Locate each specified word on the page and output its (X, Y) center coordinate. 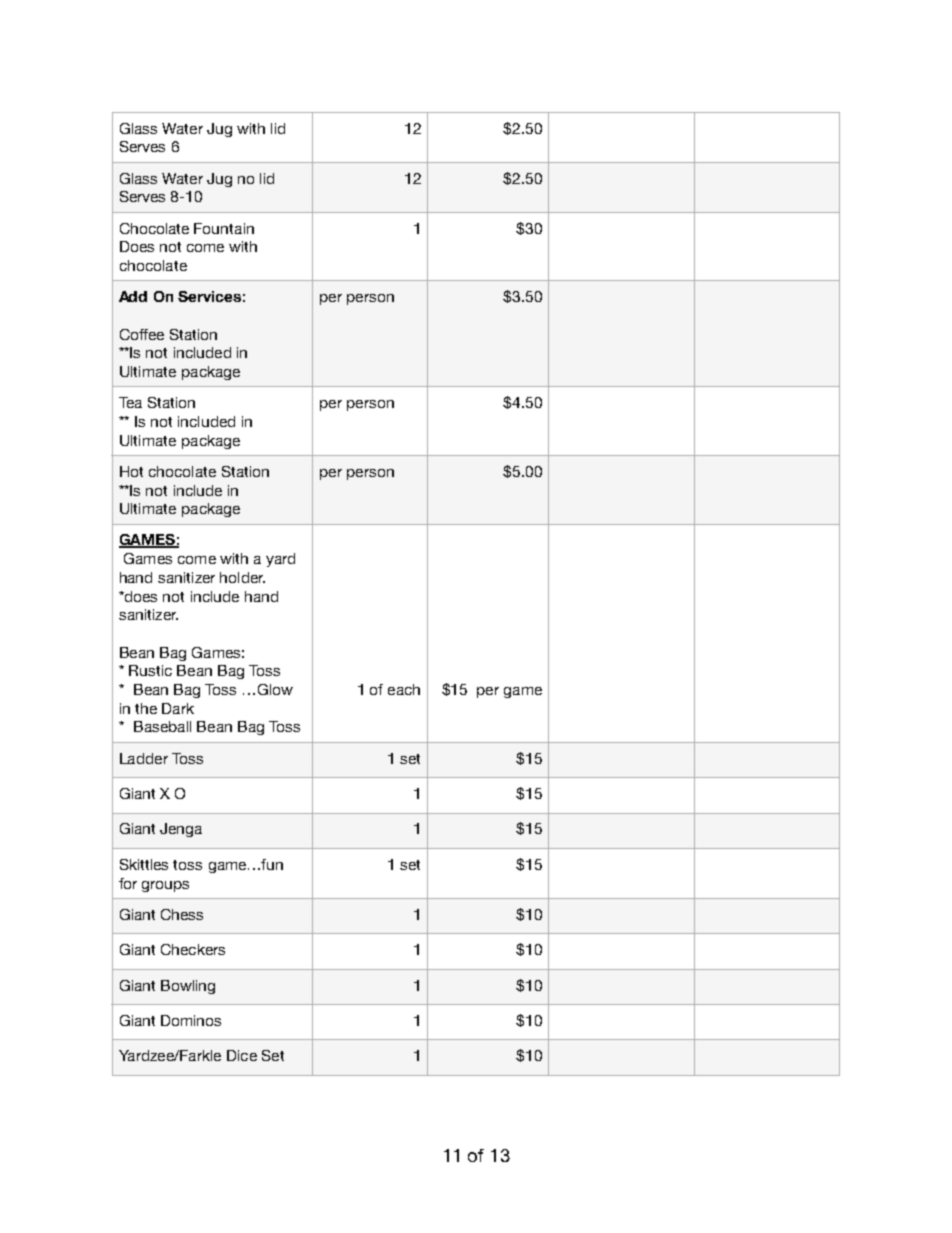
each (404, 689)
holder (242, 577)
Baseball (162, 726)
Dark (178, 708)
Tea (130, 402)
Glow (275, 689)
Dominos (191, 1020)
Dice (242, 1055)
